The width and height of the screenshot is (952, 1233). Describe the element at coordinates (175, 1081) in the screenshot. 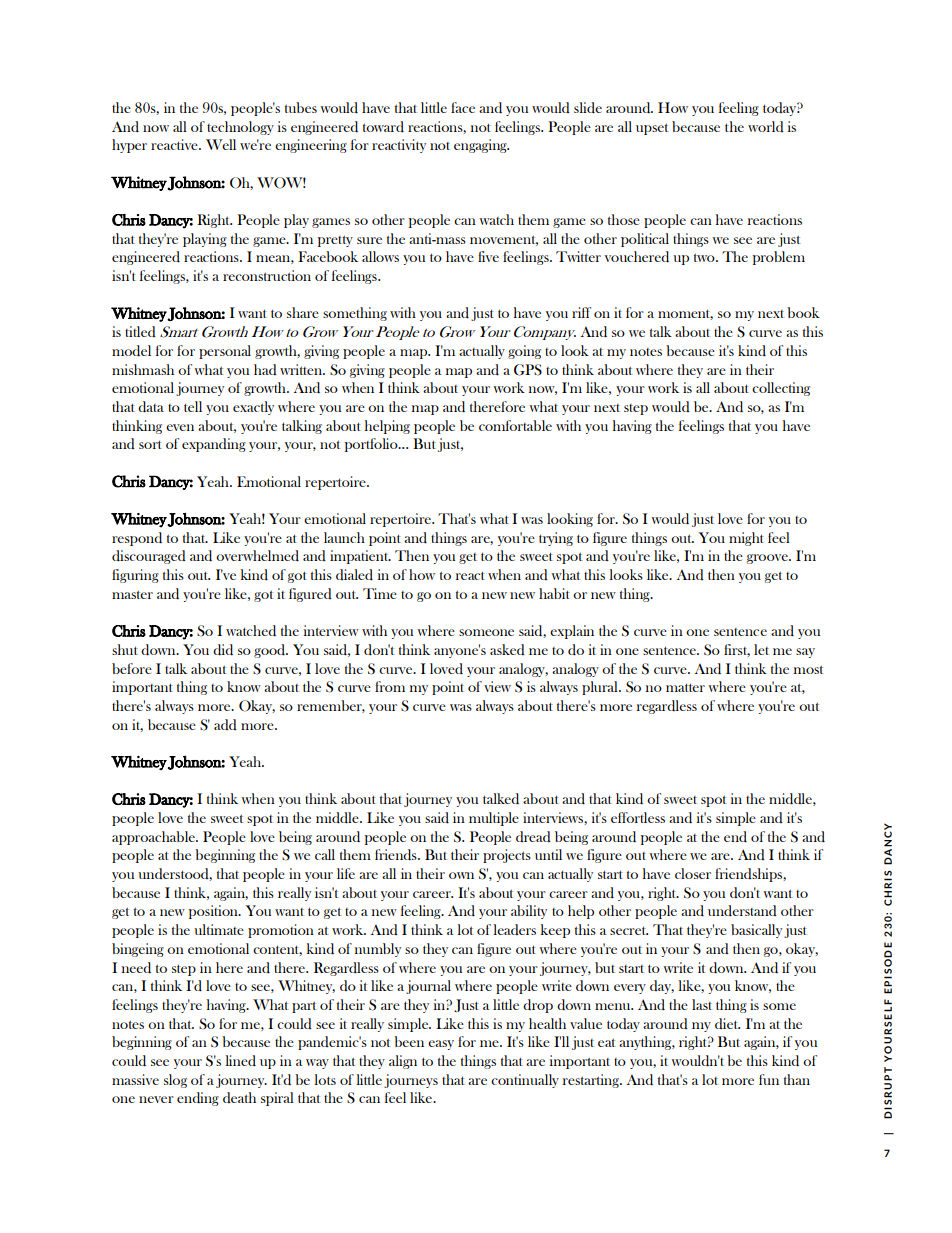

I see `slog` at that location.
